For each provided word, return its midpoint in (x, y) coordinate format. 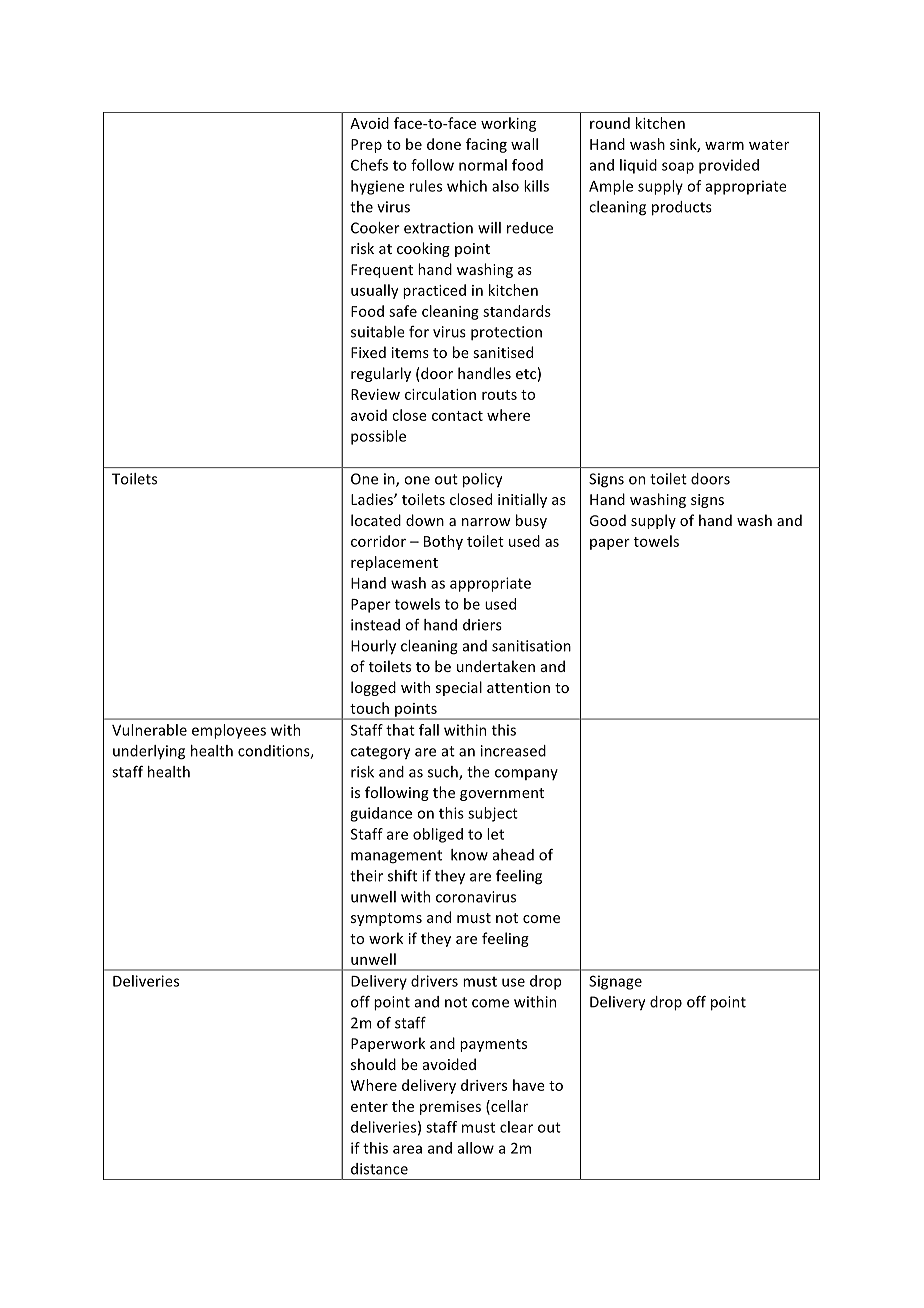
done (444, 144)
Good (607, 520)
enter (369, 1107)
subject (493, 814)
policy (482, 480)
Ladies (373, 499)
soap (678, 168)
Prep (366, 146)
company (526, 774)
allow (475, 1148)
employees (229, 731)
